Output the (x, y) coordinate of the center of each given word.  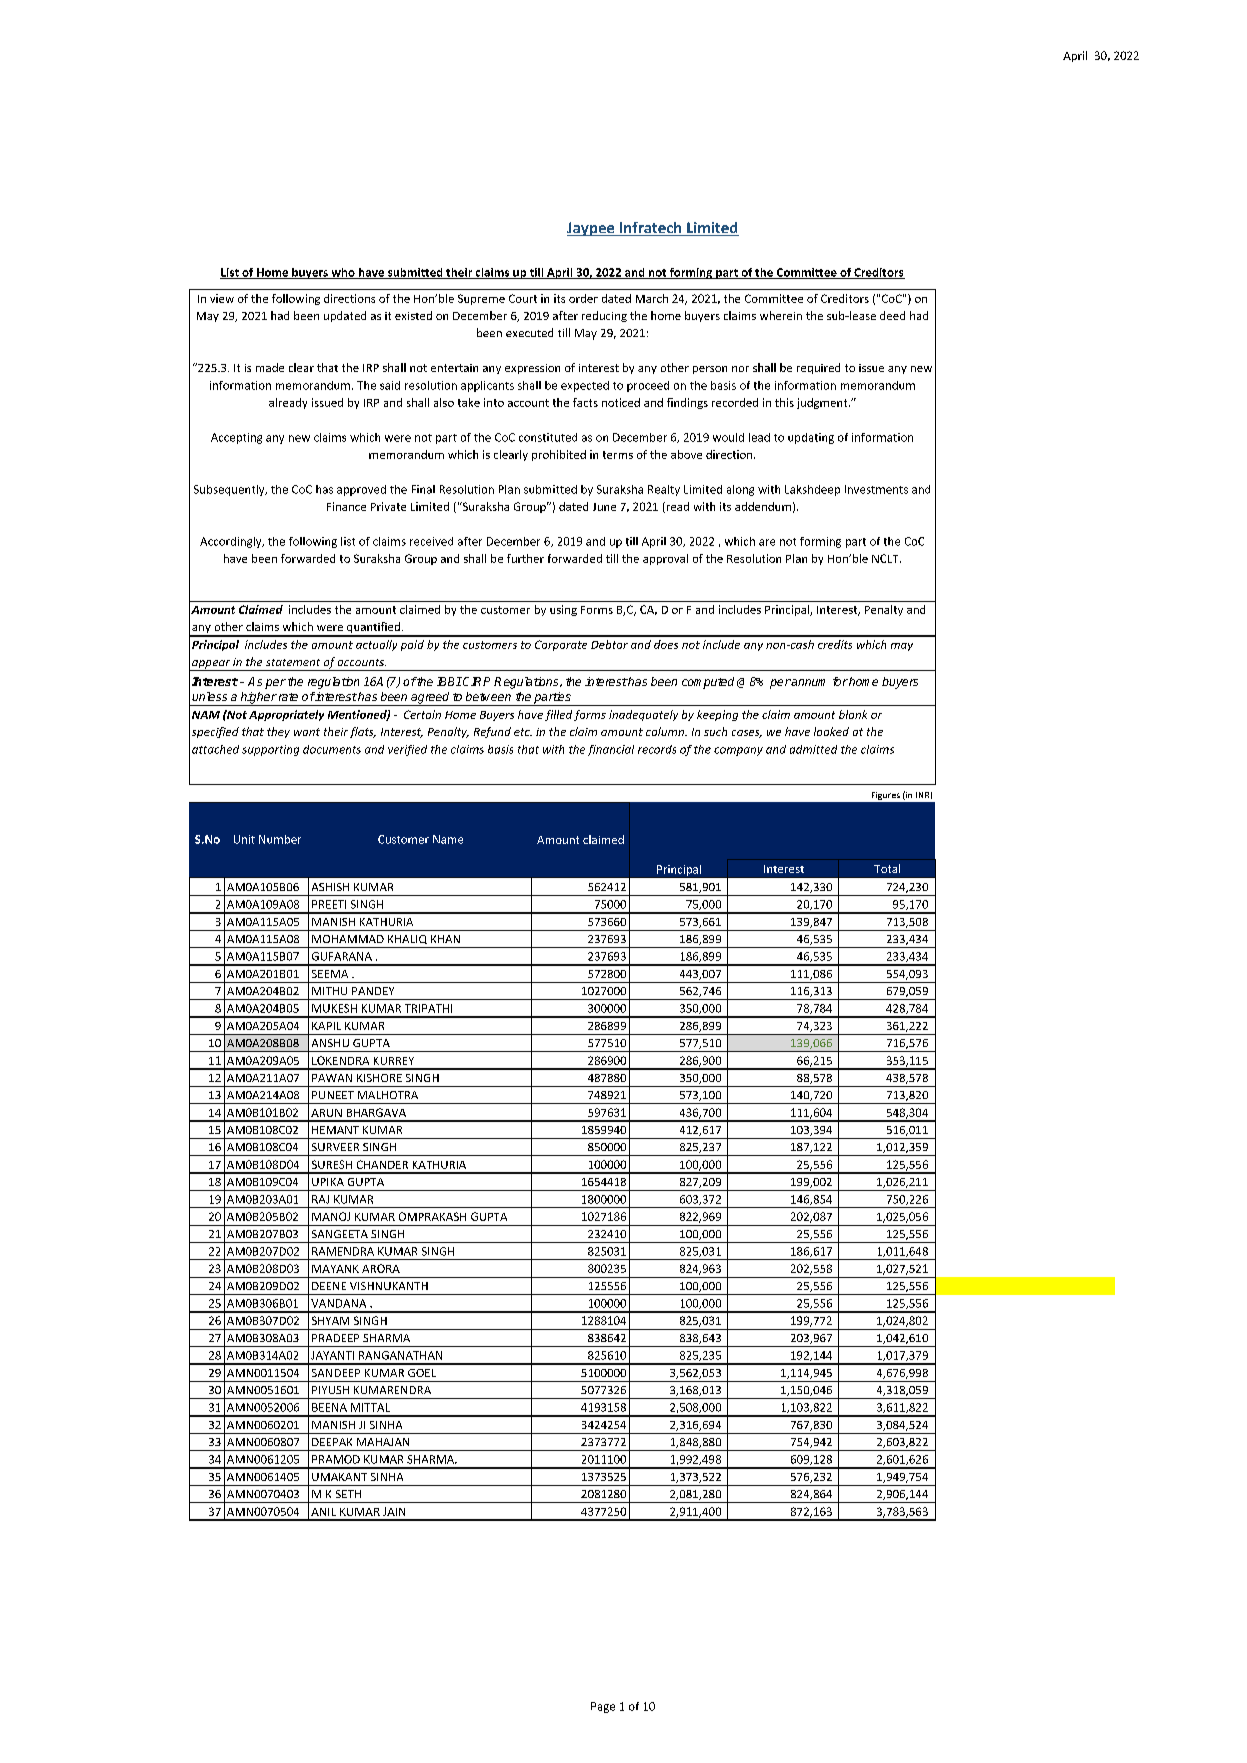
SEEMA (330, 974)
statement (293, 662)
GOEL (422, 1373)
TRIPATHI (428, 1008)
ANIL (323, 1512)
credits (835, 644)
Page (603, 1707)
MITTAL (370, 1407)
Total (887, 868)
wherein (781, 315)
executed (529, 332)
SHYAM (330, 1320)
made (270, 367)
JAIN (394, 1511)
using (563, 610)
